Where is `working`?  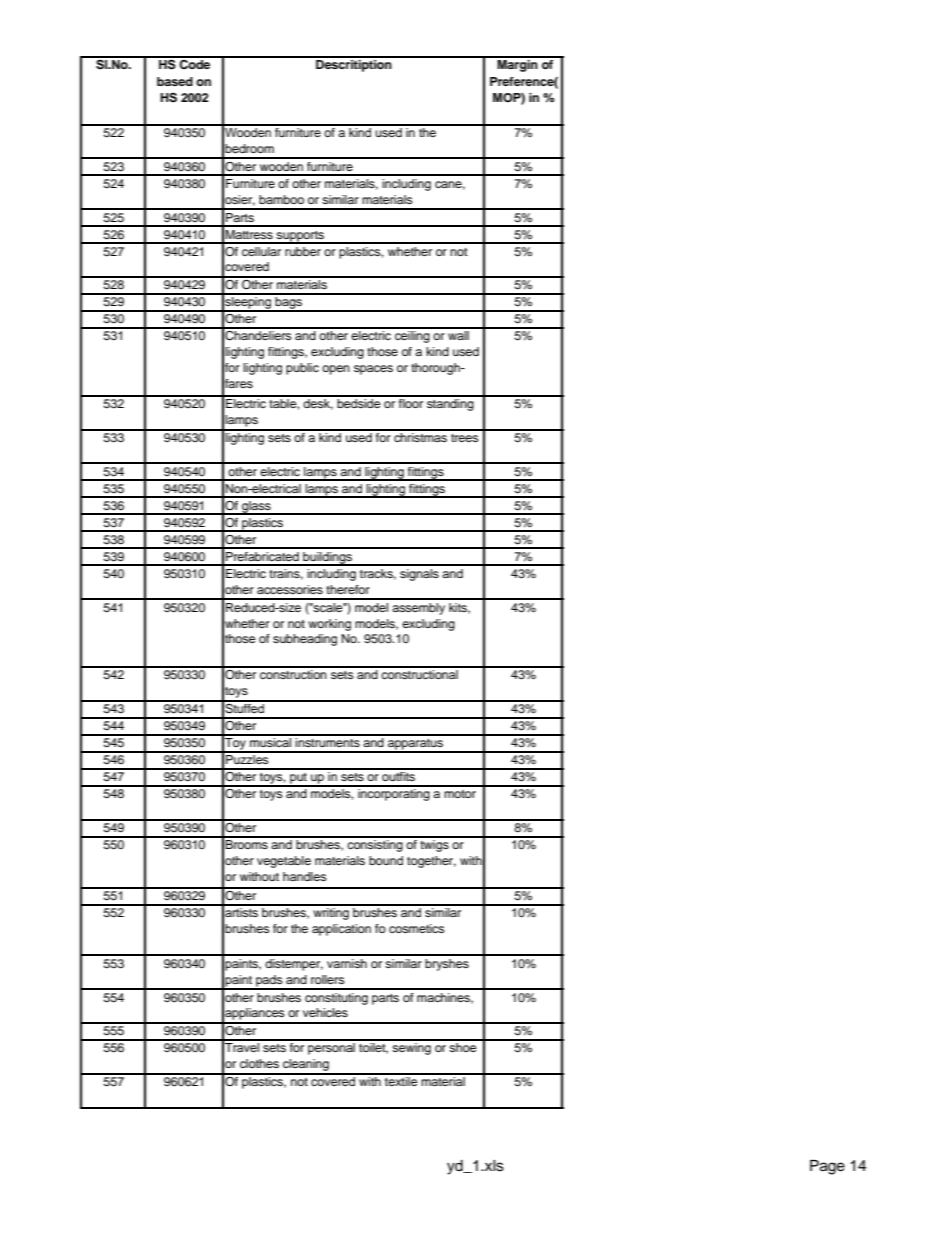 working is located at coordinates (329, 625).
